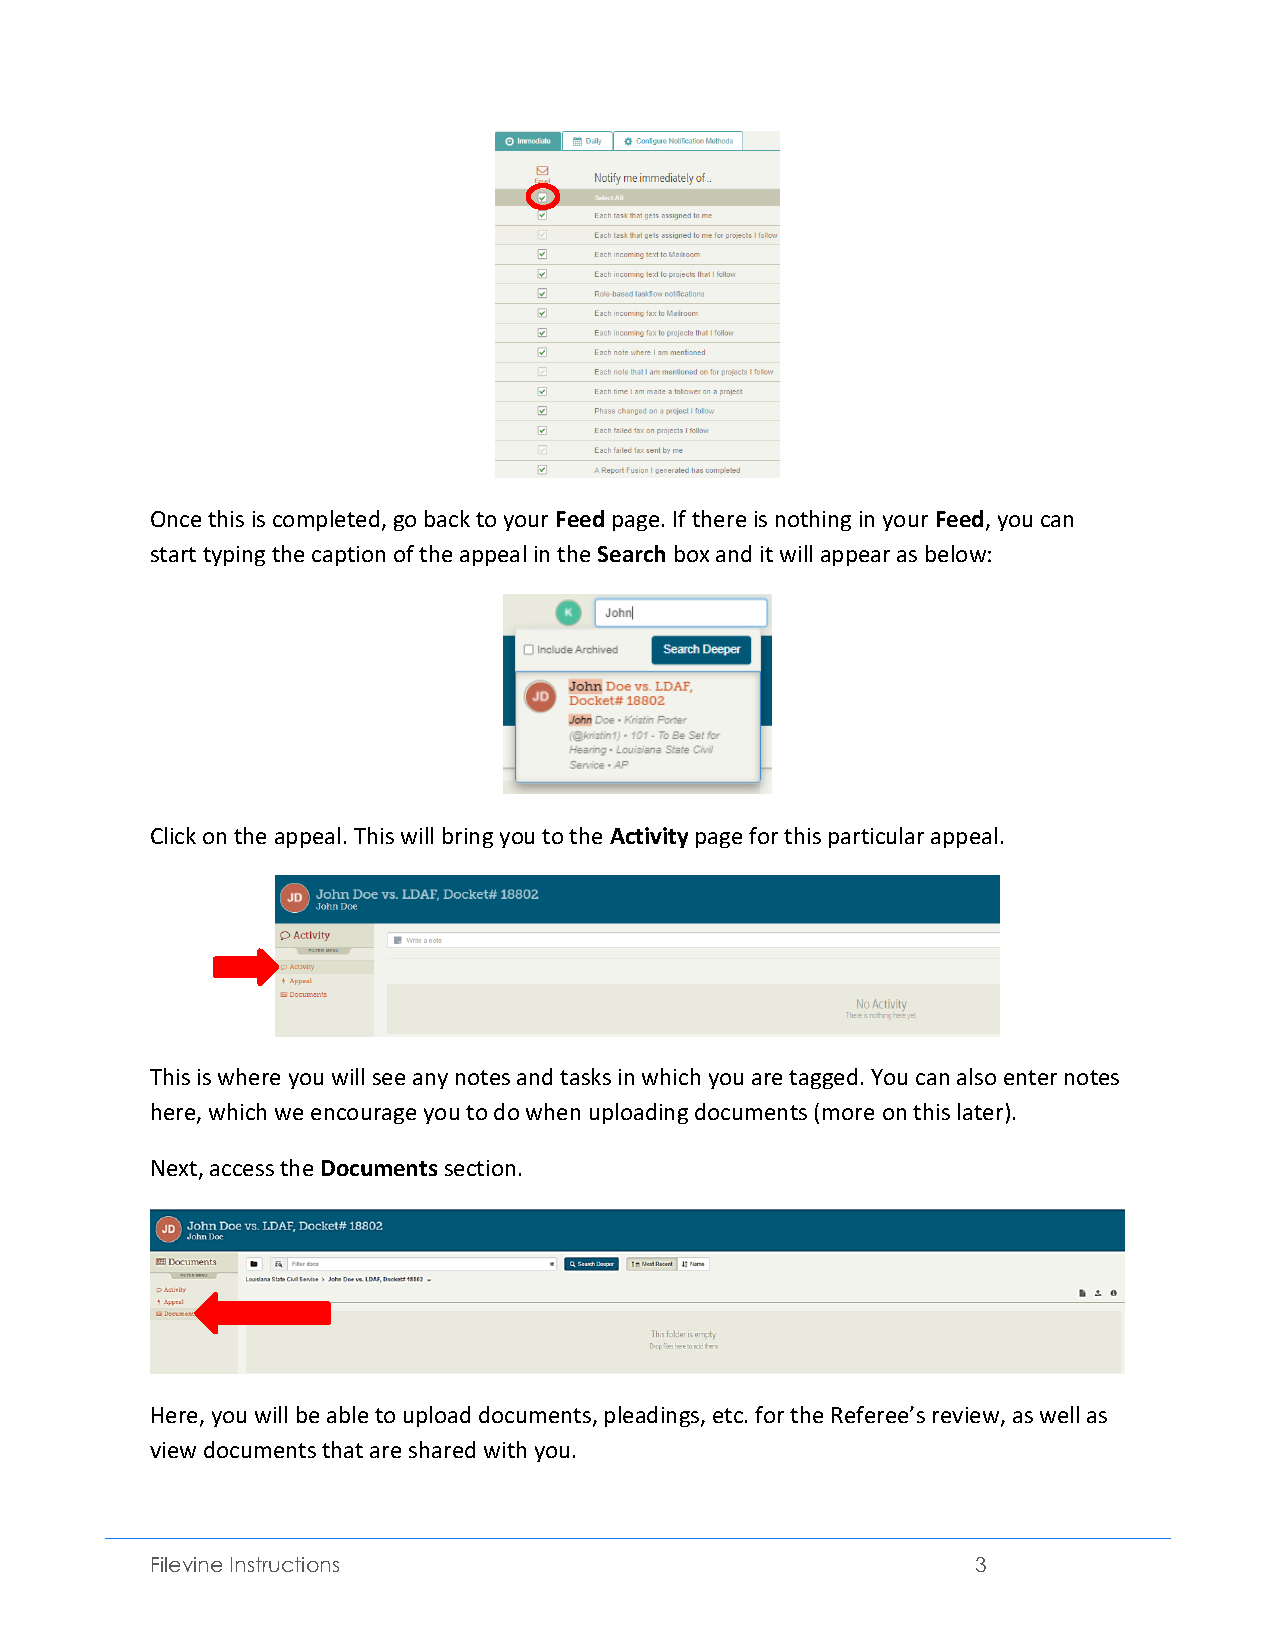 Image resolution: width=1275 pixels, height=1650 pixels. What do you see at coordinates (585, 1076) in the screenshot?
I see `tasks` at bounding box center [585, 1076].
